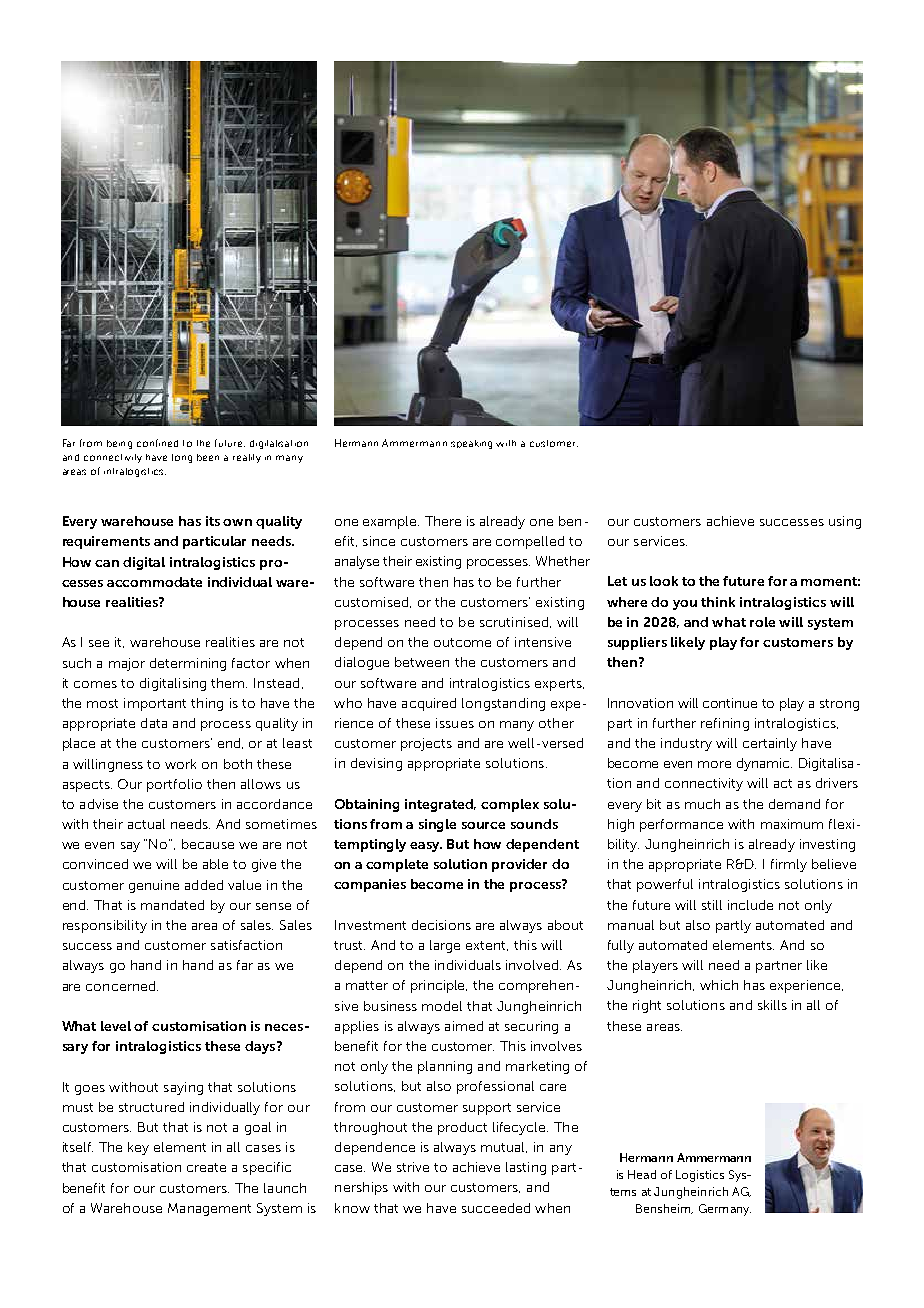 This image has width=924, height=1308. What do you see at coordinates (762, 622) in the image?
I see `role` at bounding box center [762, 622].
